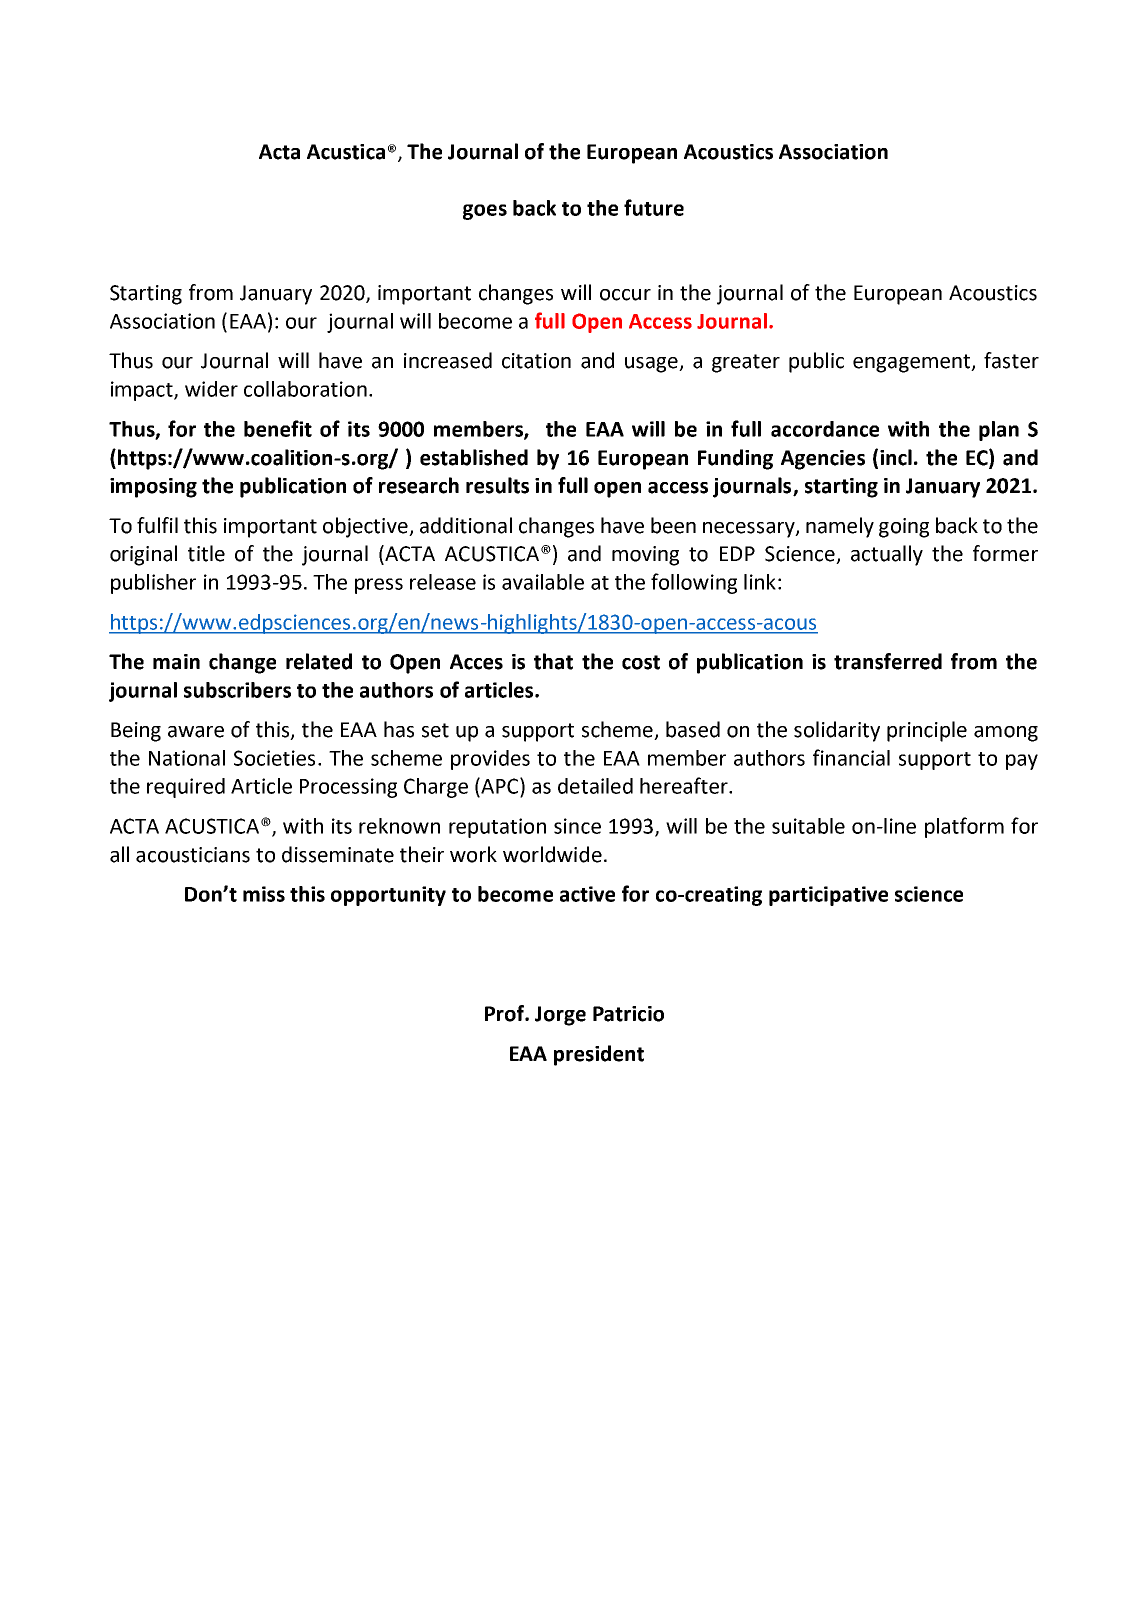 This screenshot has height=1624, width=1148. I want to click on wider, so click(211, 389).
